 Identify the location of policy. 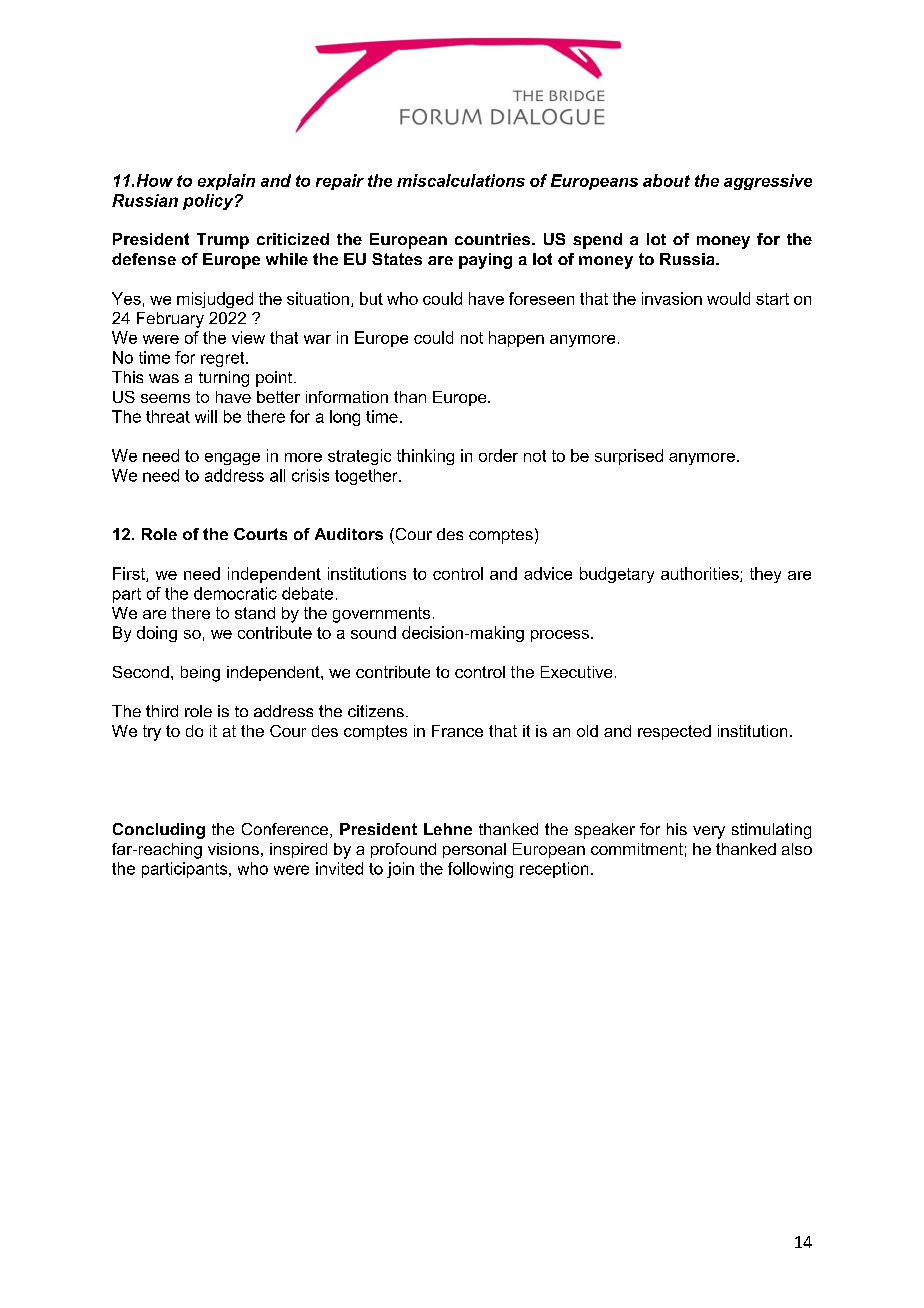
(209, 202).
